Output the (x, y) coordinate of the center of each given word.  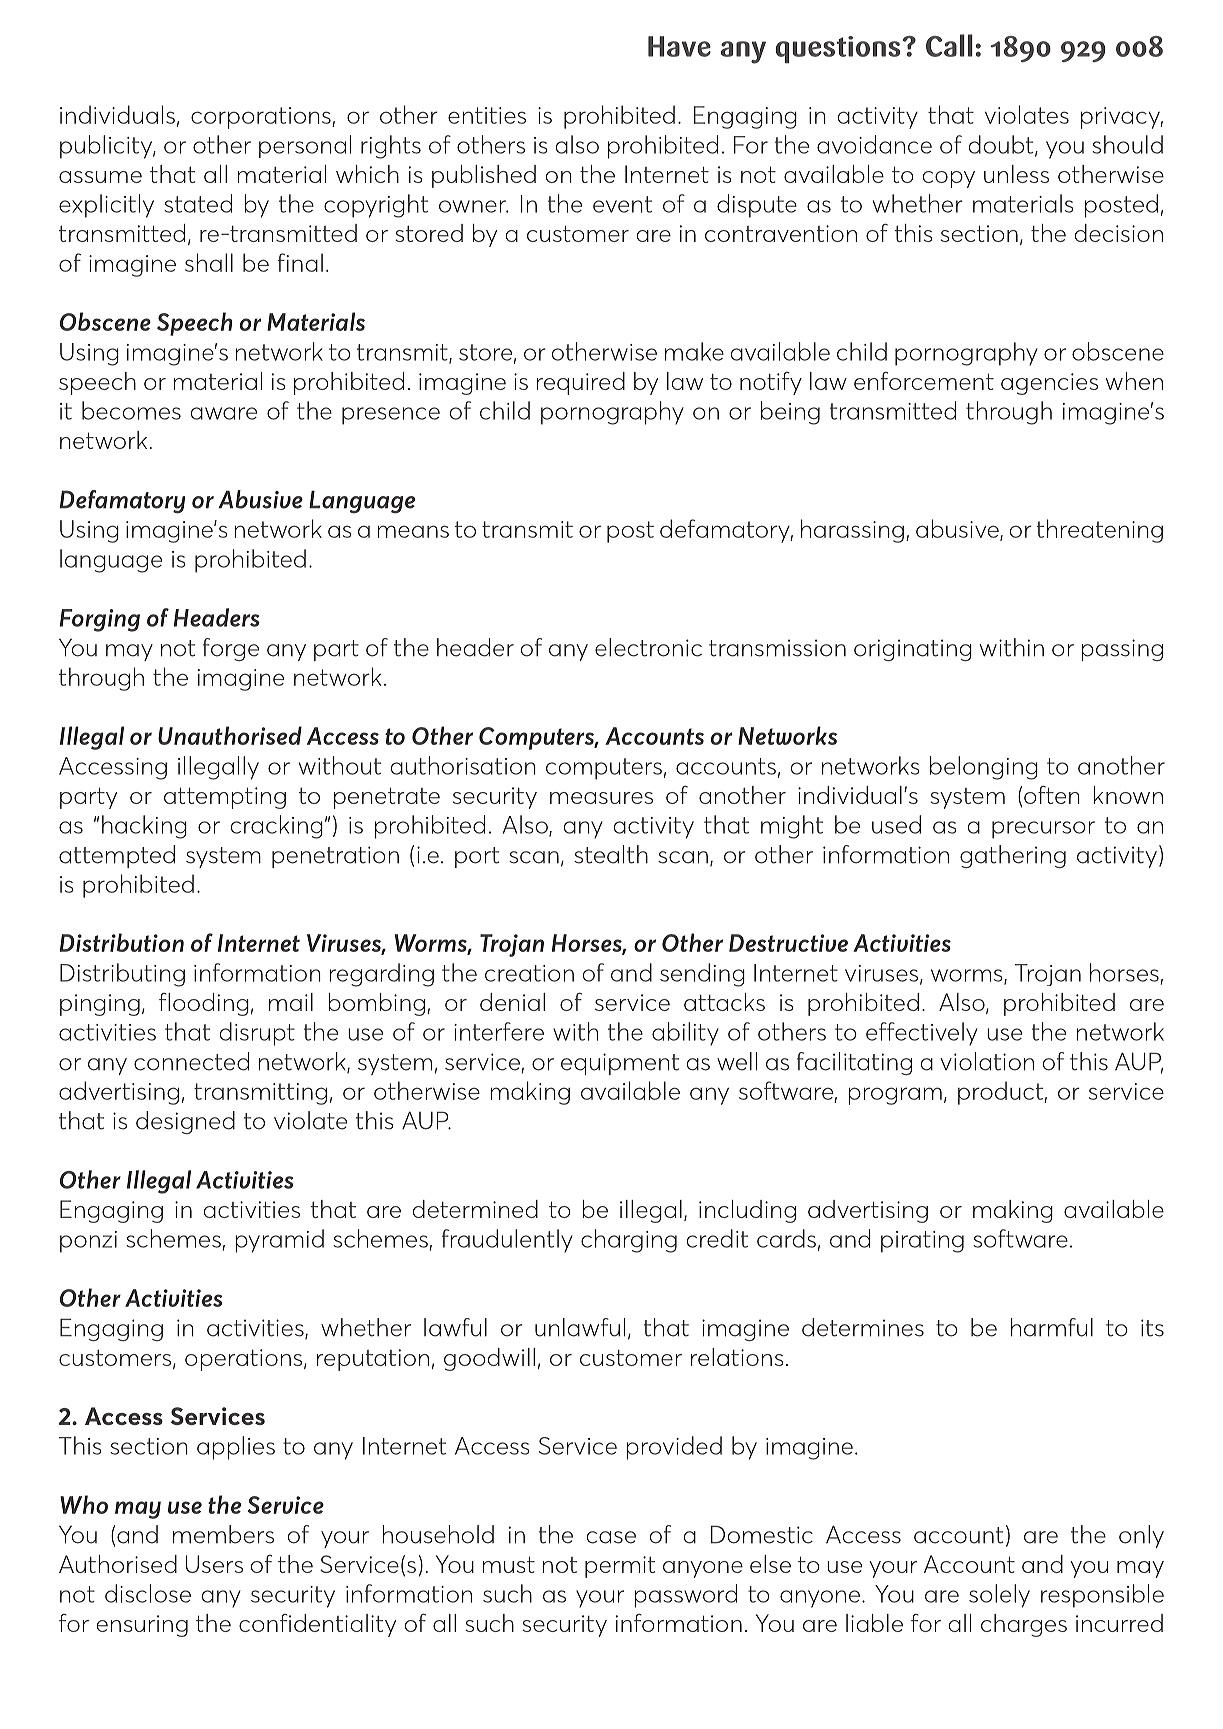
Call (949, 45)
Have (679, 46)
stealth (611, 854)
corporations (262, 118)
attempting (225, 798)
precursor (1043, 830)
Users (214, 1564)
